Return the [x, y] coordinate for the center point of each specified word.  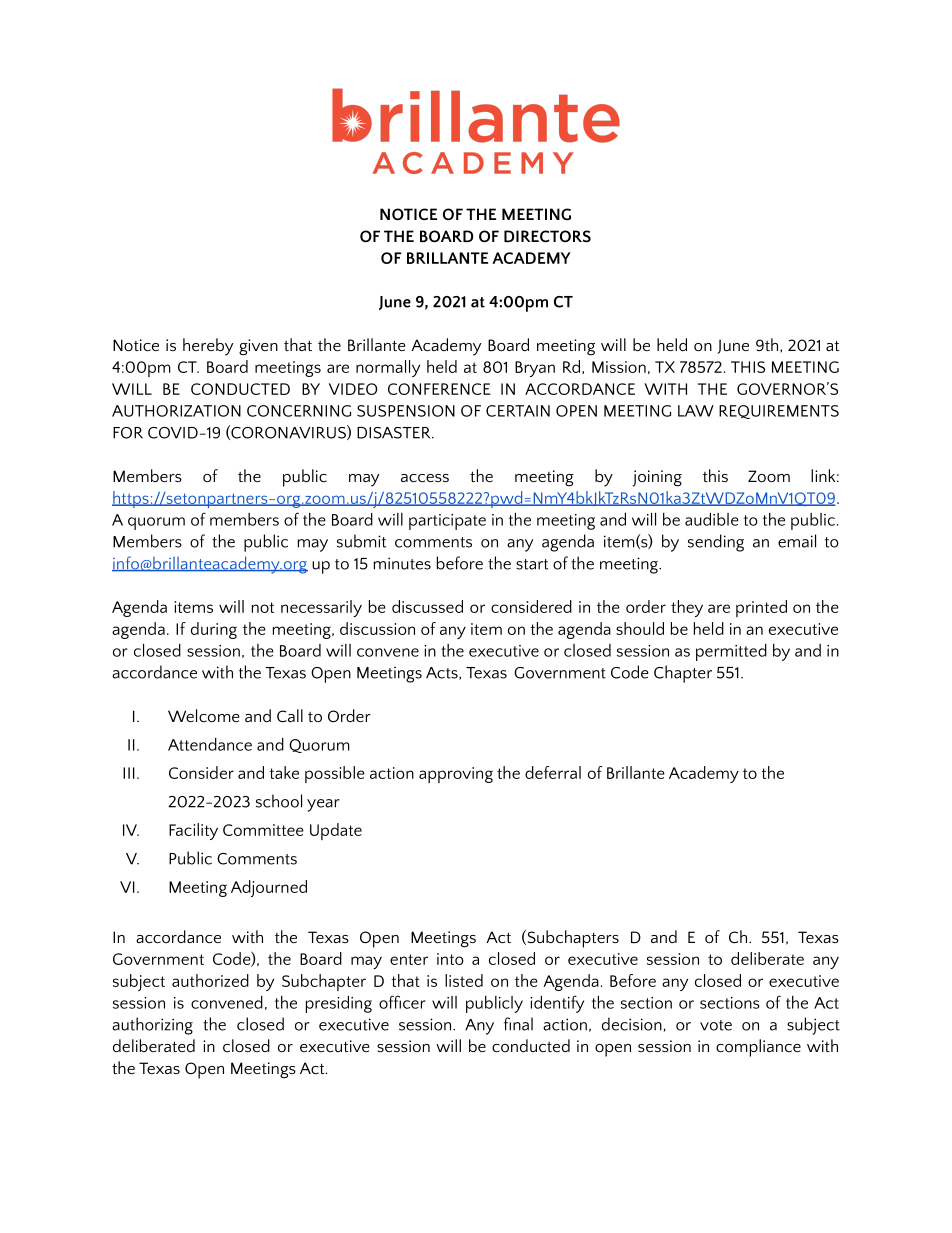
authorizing [152, 1026]
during [214, 630]
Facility [193, 831]
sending [716, 543]
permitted [731, 652]
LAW [696, 411]
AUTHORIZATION [176, 411]
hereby [208, 347]
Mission [619, 367]
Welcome [204, 715]
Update [336, 831]
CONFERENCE [439, 389]
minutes [402, 563]
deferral [553, 772]
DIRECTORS [547, 236]
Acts [443, 673]
